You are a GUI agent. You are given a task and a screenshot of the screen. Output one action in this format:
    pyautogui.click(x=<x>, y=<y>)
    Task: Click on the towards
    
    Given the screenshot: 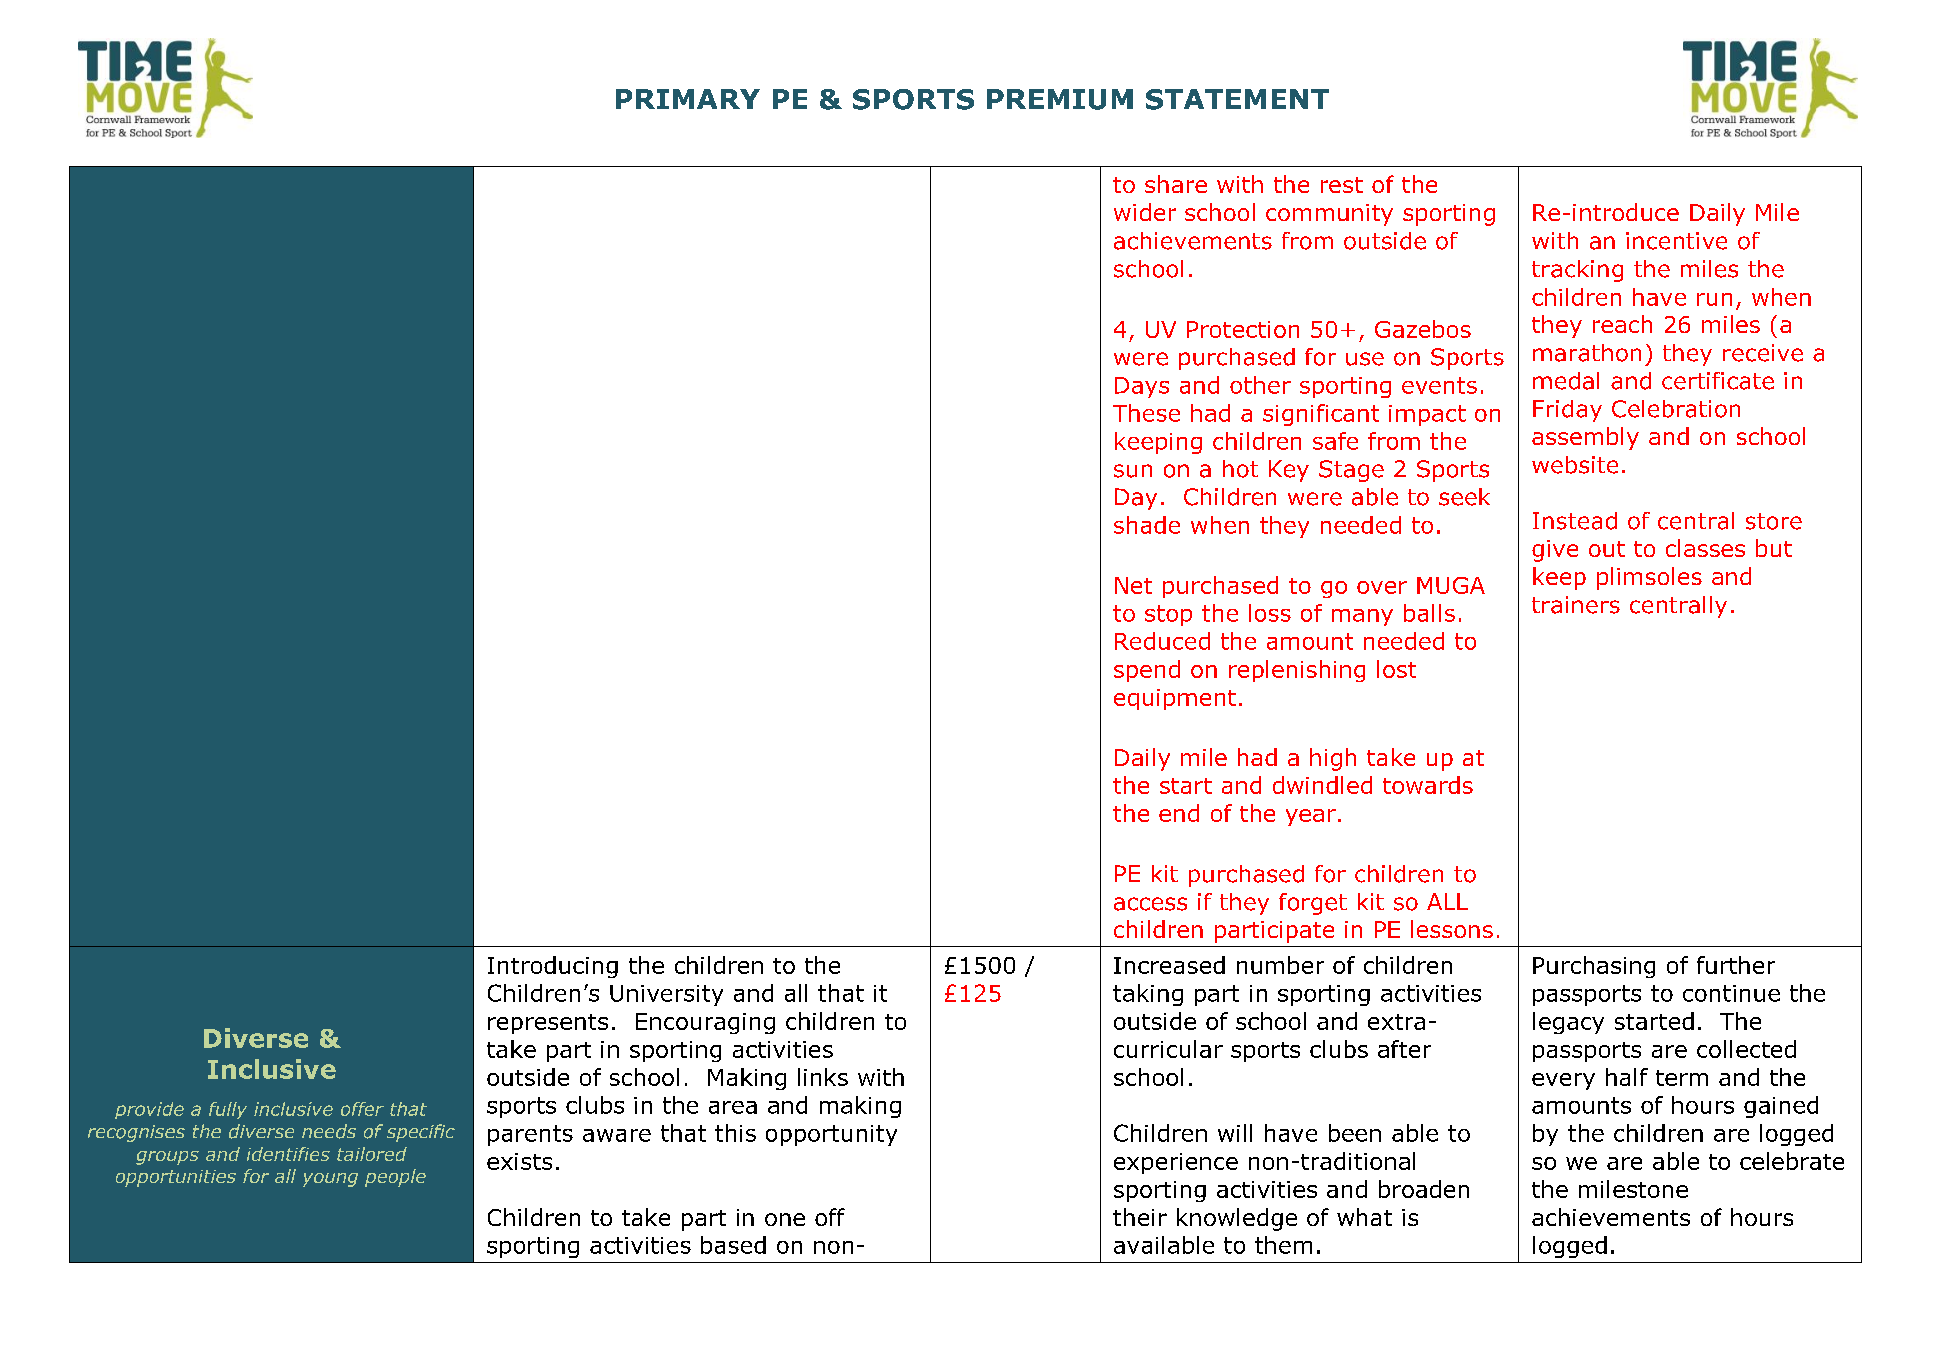 What is the action you would take?
    pyautogui.click(x=1428, y=785)
